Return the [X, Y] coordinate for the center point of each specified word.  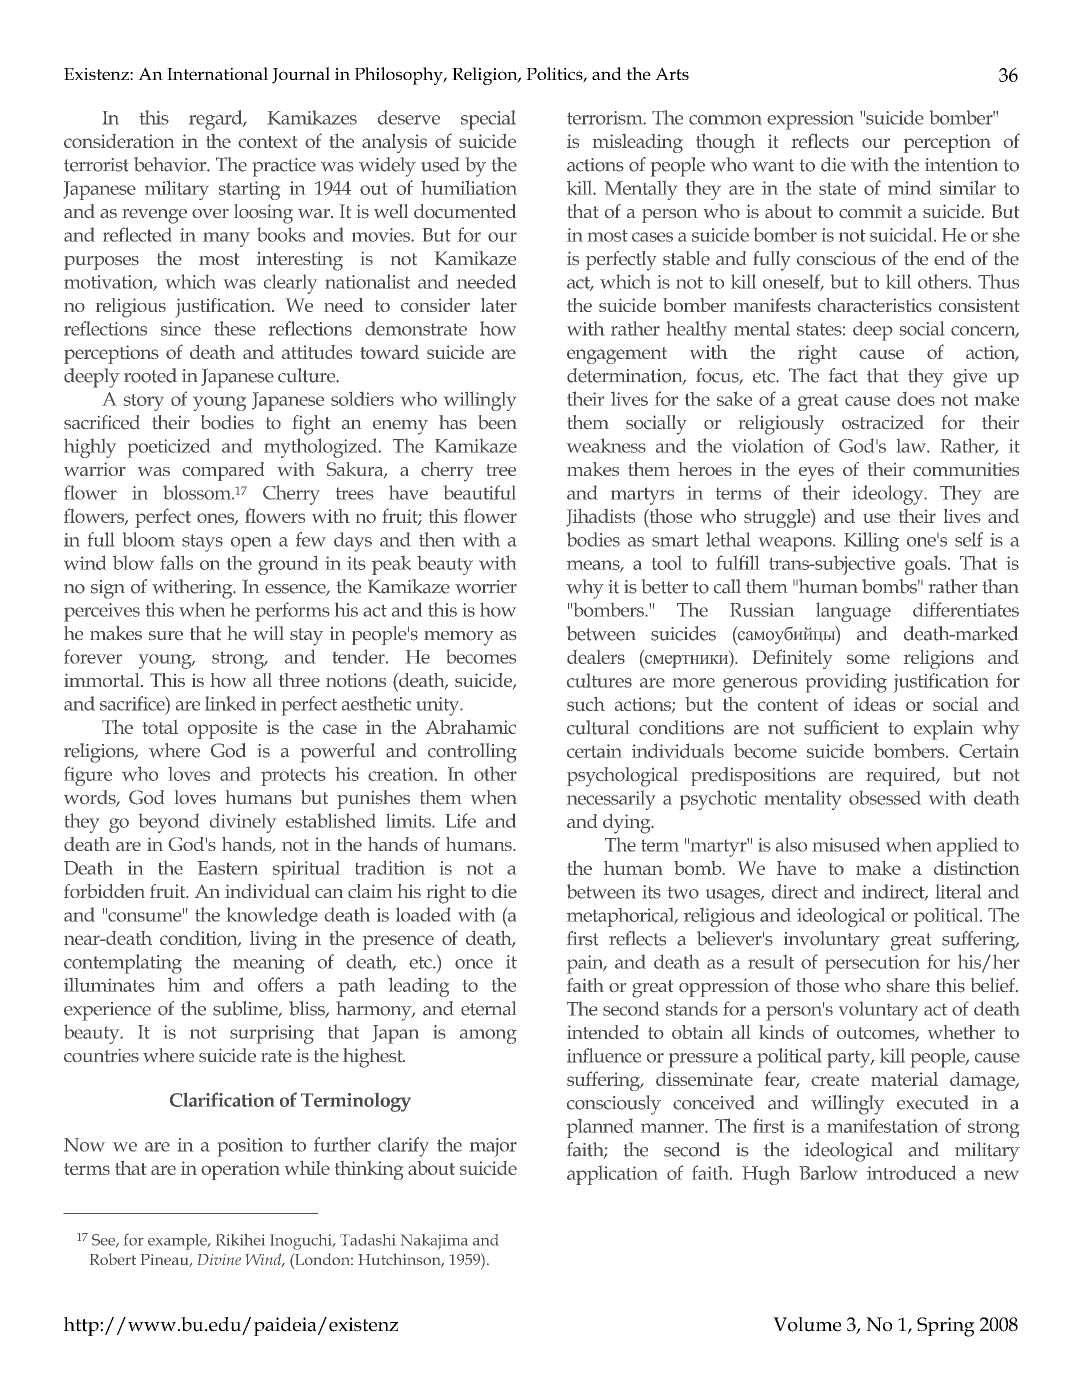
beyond [169, 823]
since [181, 329]
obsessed [885, 797]
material [904, 1079]
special [488, 120]
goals [927, 565]
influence [604, 1055]
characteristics [875, 305]
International [217, 73]
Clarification [222, 1099]
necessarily [611, 800]
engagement [617, 355]
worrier [486, 587]
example [178, 1242]
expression [810, 120]
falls [176, 562]
